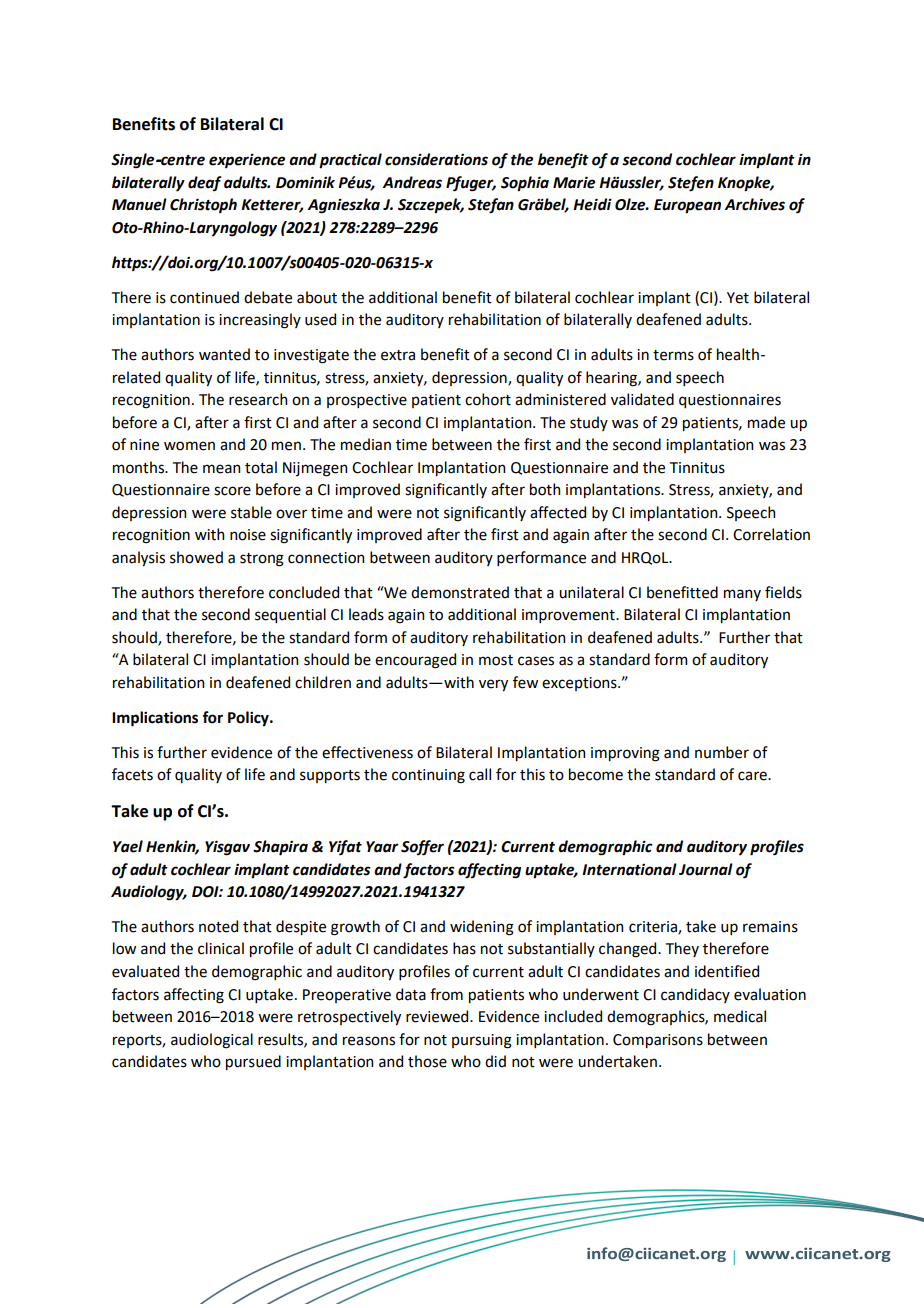 The width and height of the document is (924, 1308). Describe the element at coordinates (706, 869) in the document. I see `Journal` at that location.
